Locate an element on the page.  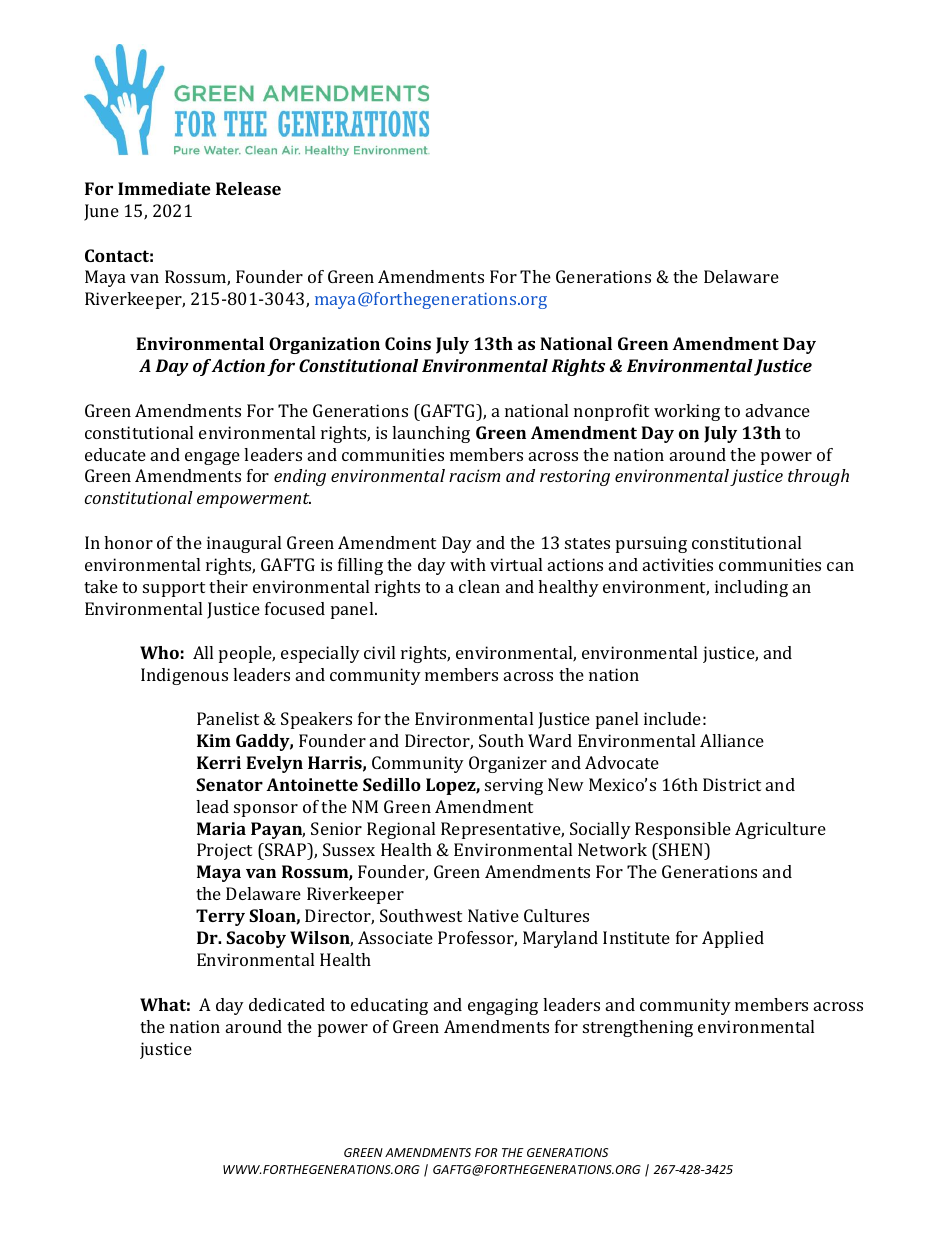
Immediate is located at coordinates (164, 188).
